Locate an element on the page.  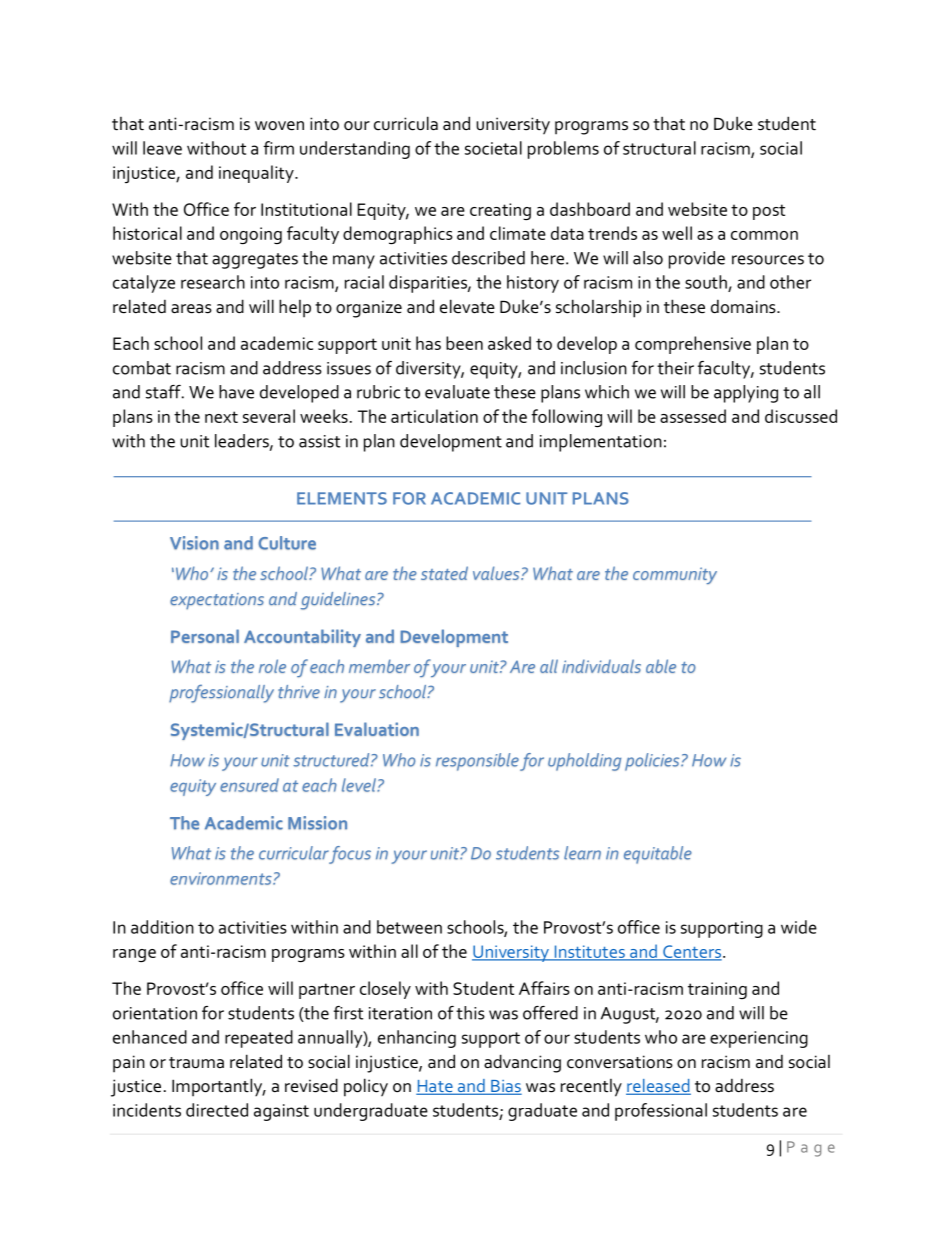
societal is located at coordinates (493, 148).
